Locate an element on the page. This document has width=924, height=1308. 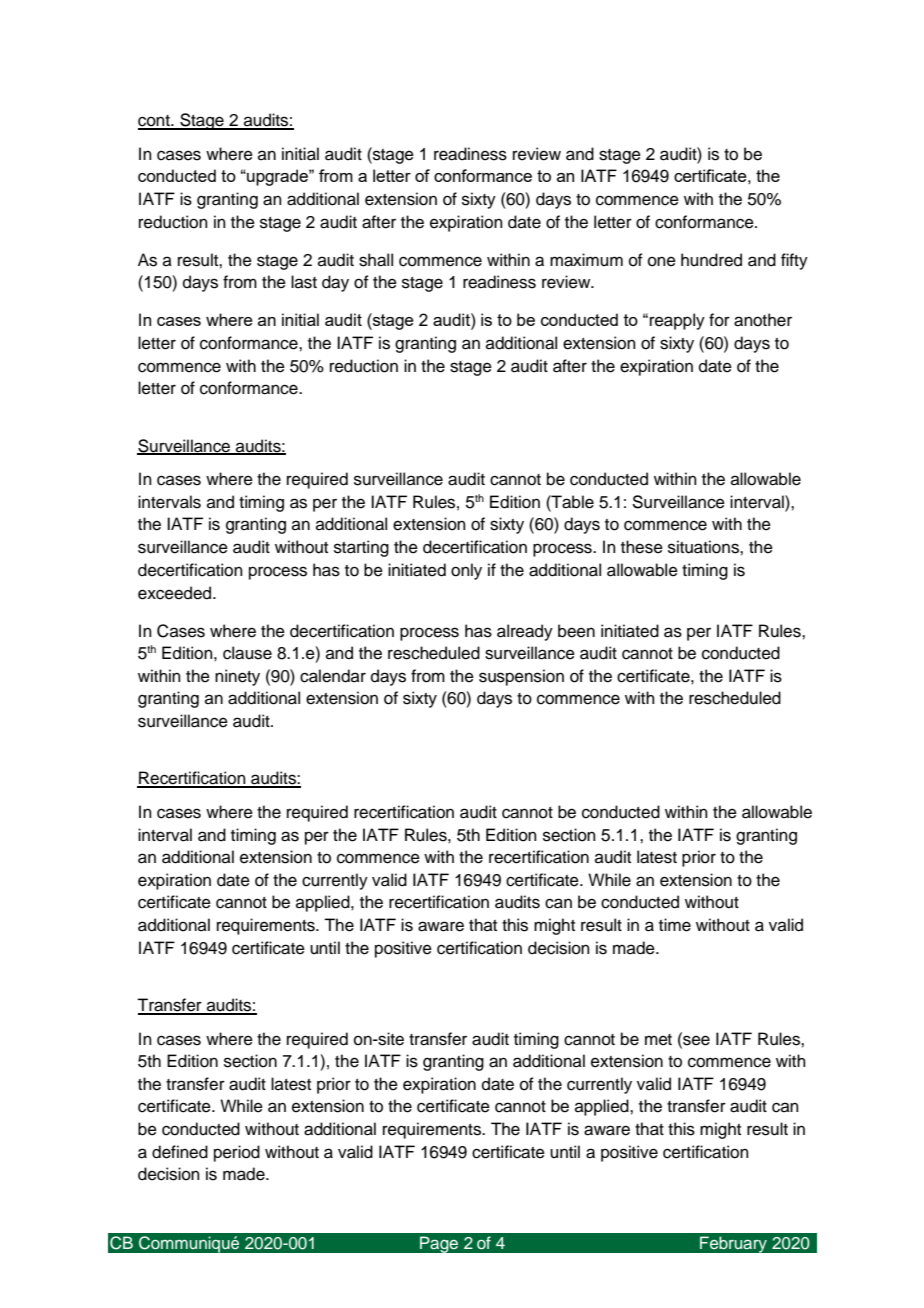
situations is located at coordinates (704, 547).
